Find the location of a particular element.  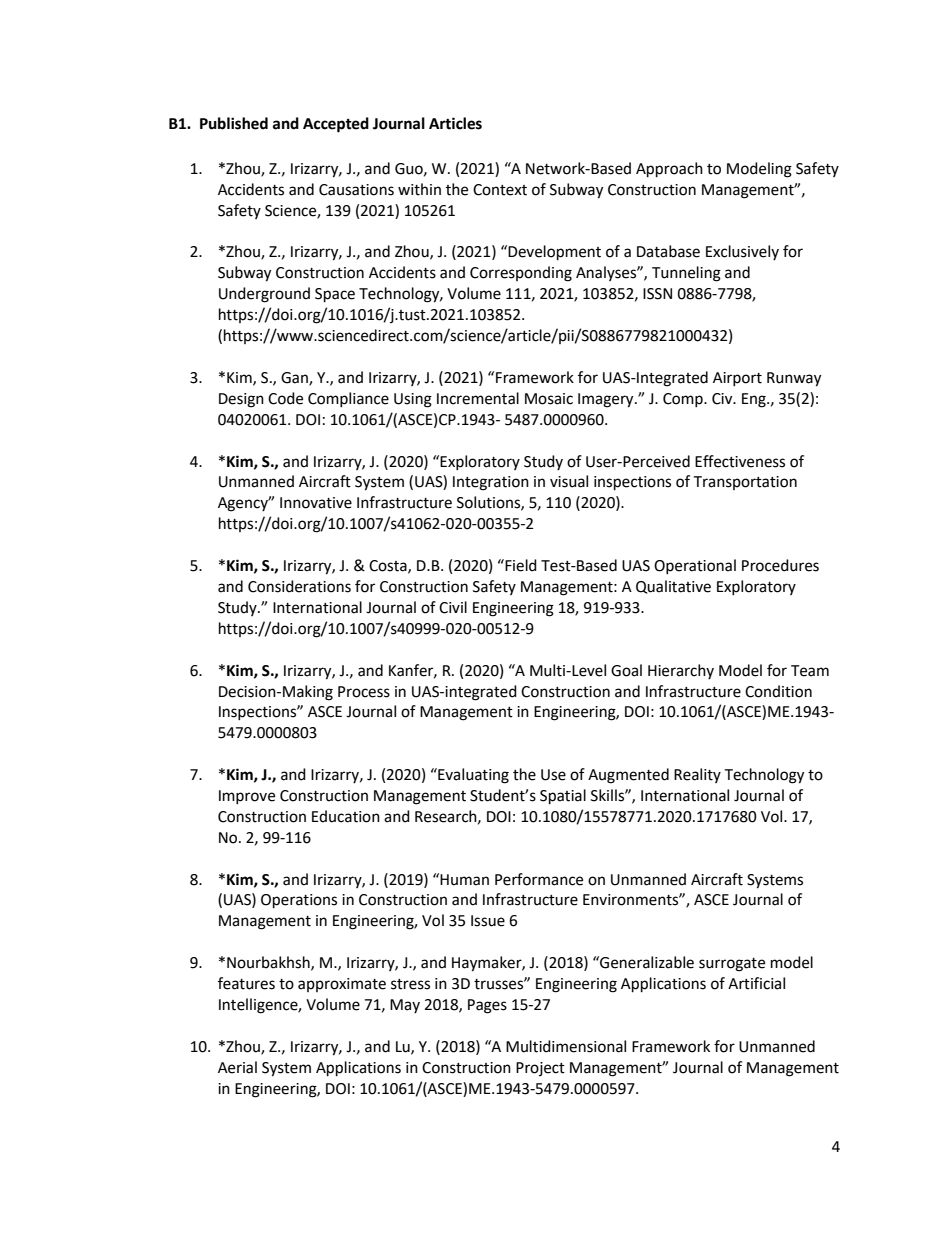

Project is located at coordinates (540, 1069).
